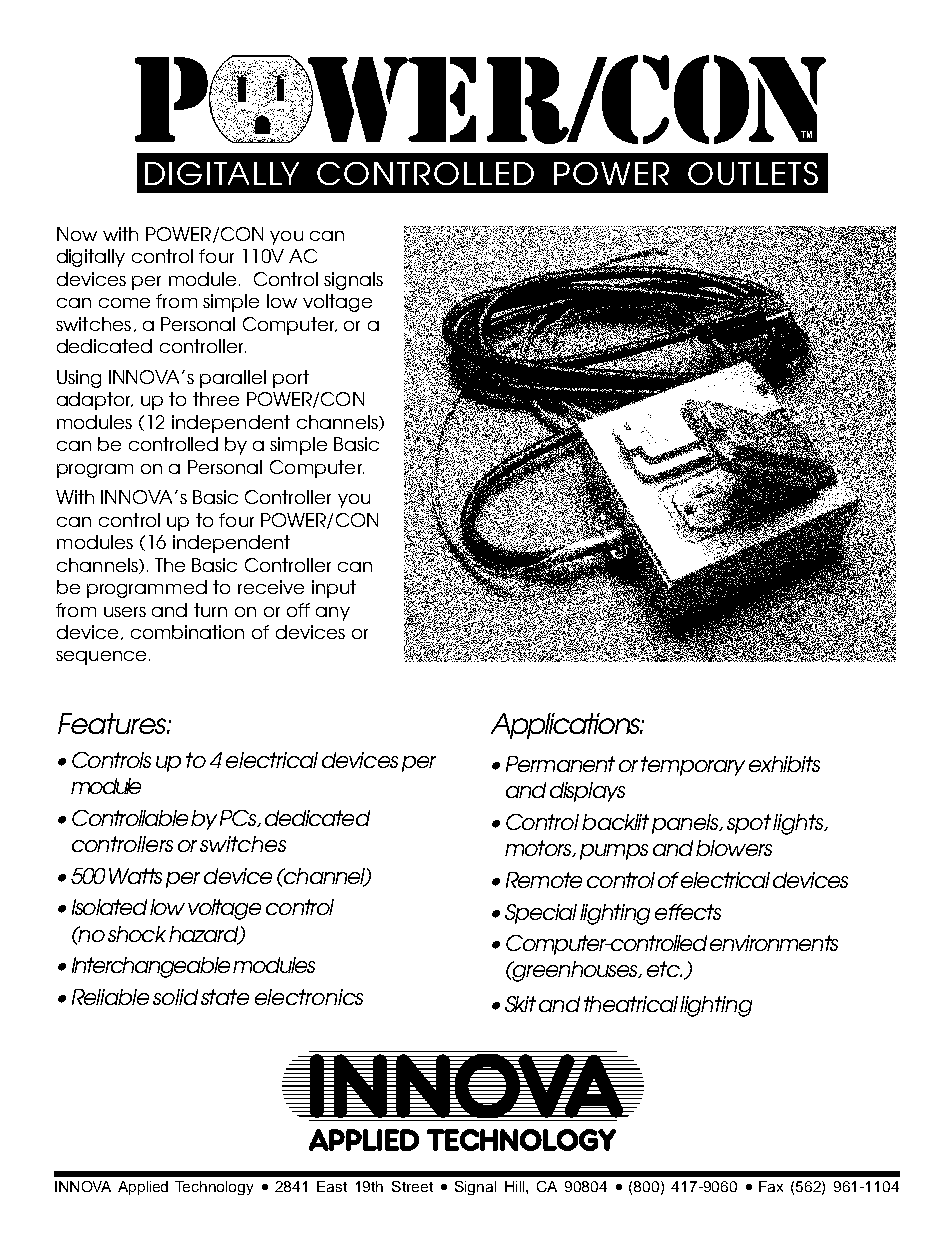 The height and width of the screenshot is (1233, 952). Describe the element at coordinates (753, 173) in the screenshot. I see `OUTLETS` at that location.
